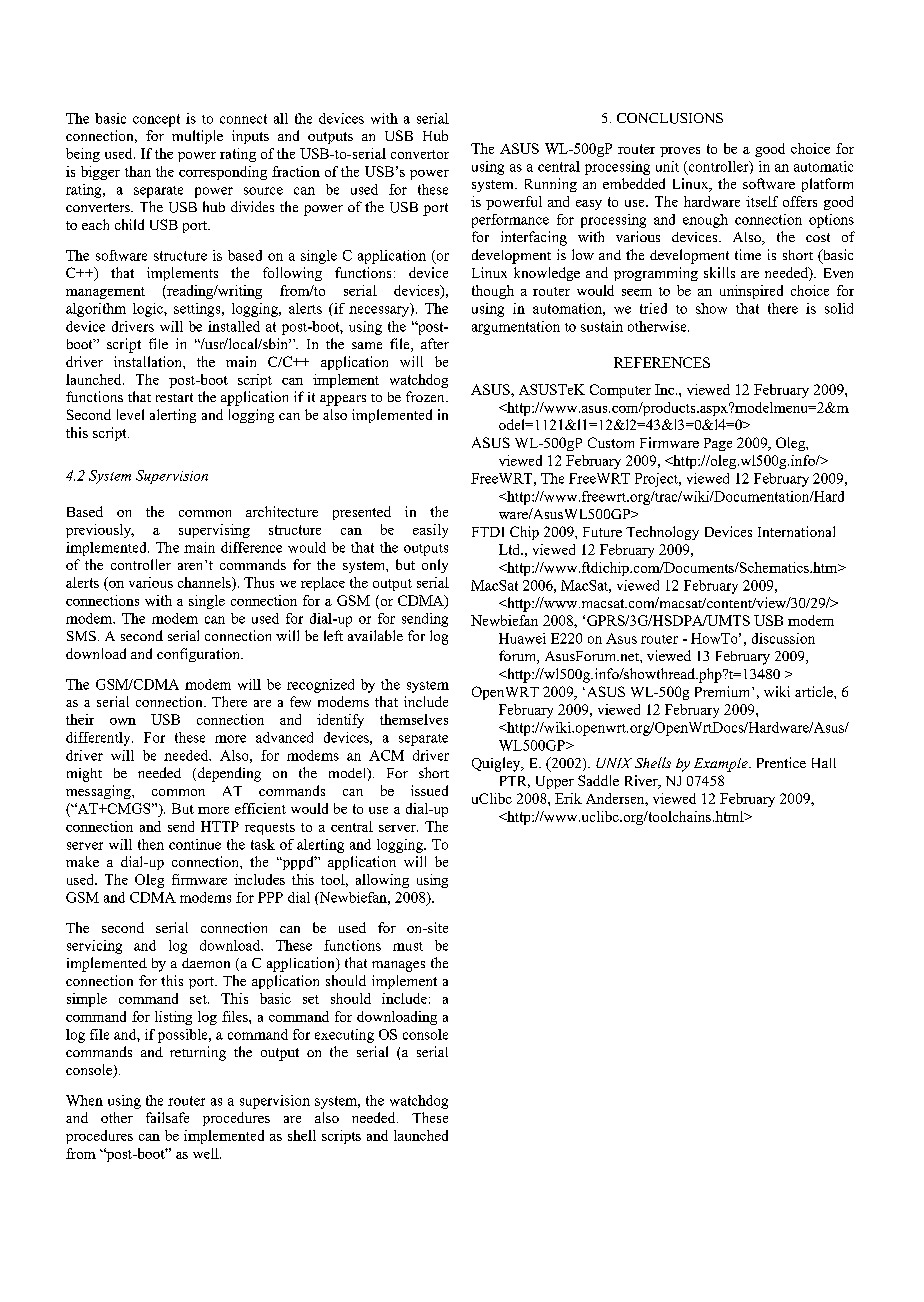 The height and width of the screenshot is (1302, 924). Describe the element at coordinates (522, 638) in the screenshot. I see `Huawei` at that location.
